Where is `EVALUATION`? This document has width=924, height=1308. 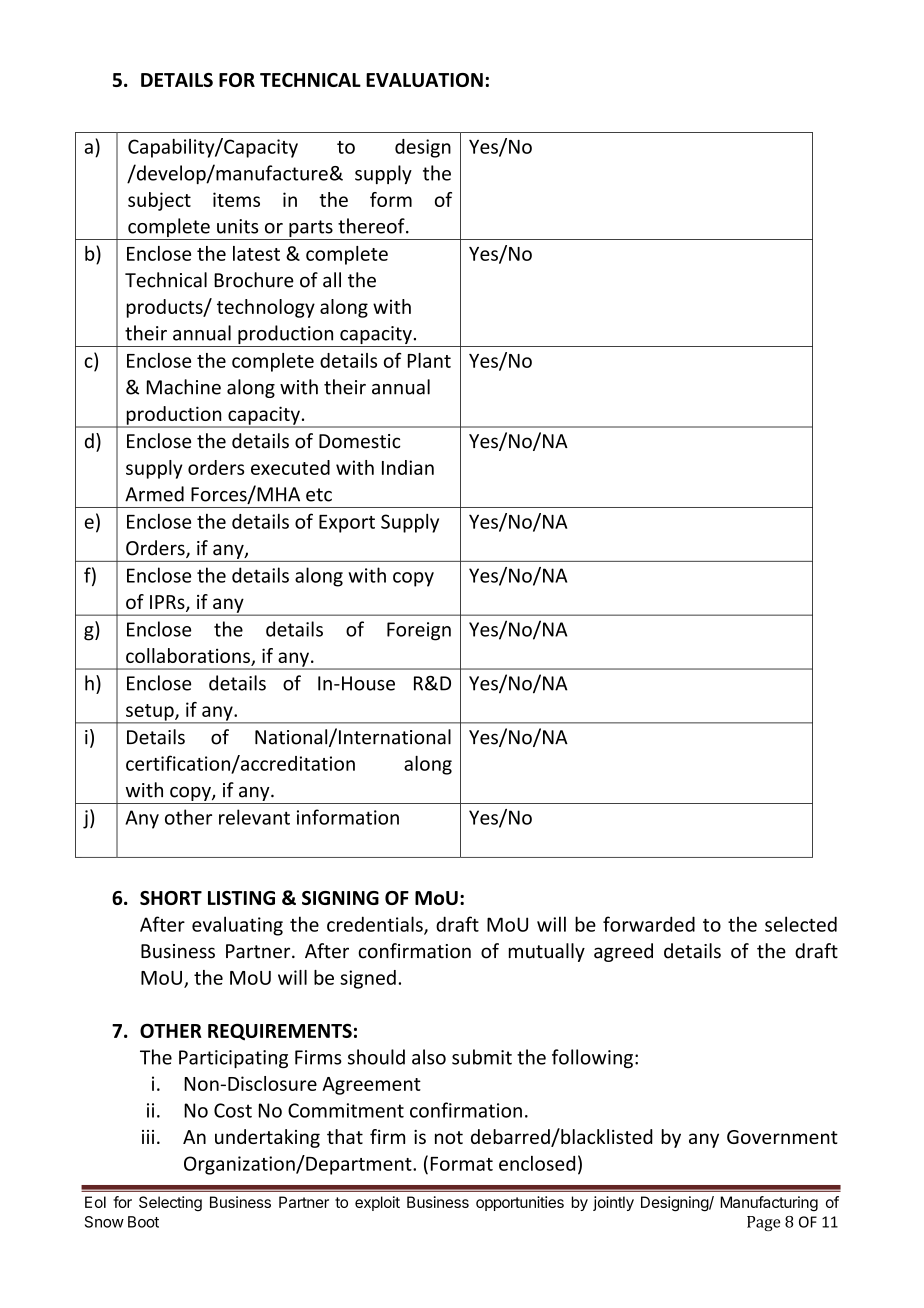 EVALUATION is located at coordinates (424, 80).
